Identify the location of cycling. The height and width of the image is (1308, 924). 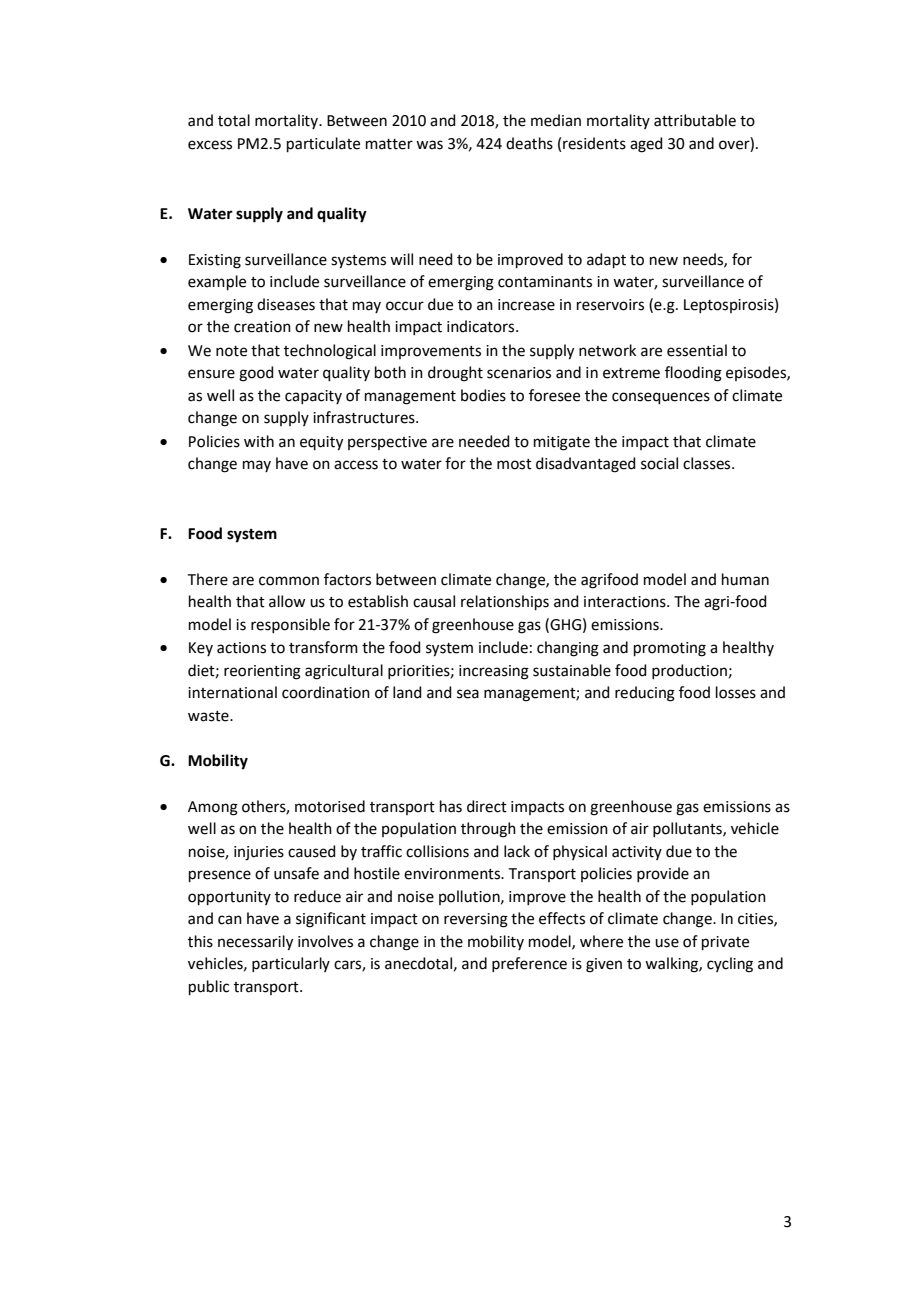
(730, 965).
